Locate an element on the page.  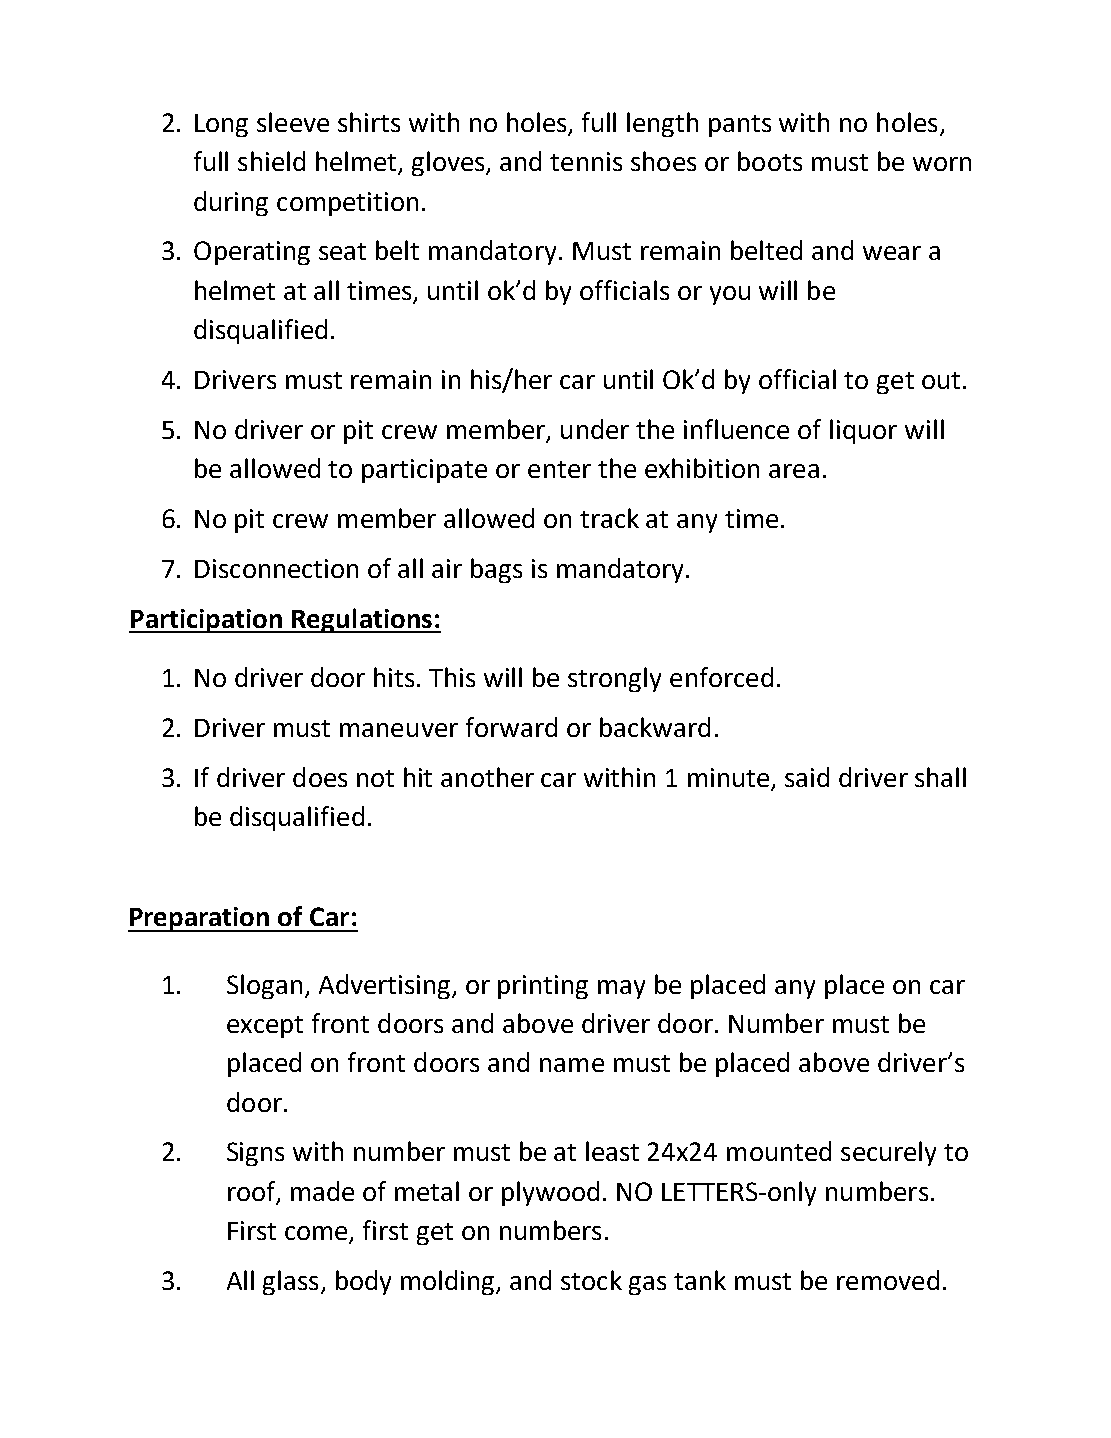
printing is located at coordinates (543, 987).
